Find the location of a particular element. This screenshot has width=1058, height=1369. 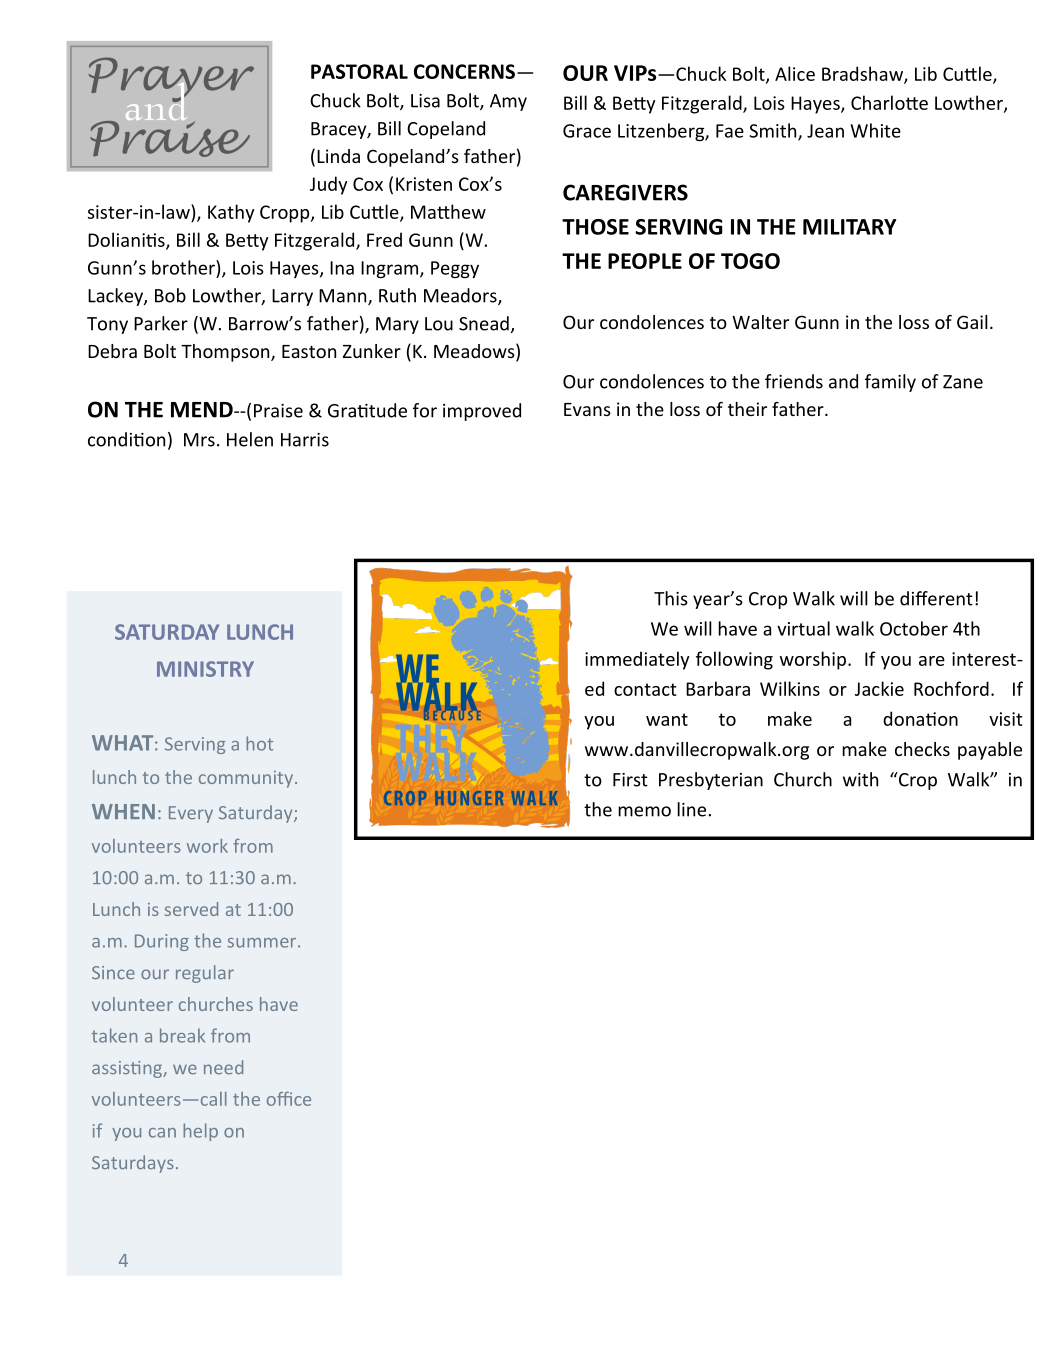

Charlotte is located at coordinates (889, 102).
